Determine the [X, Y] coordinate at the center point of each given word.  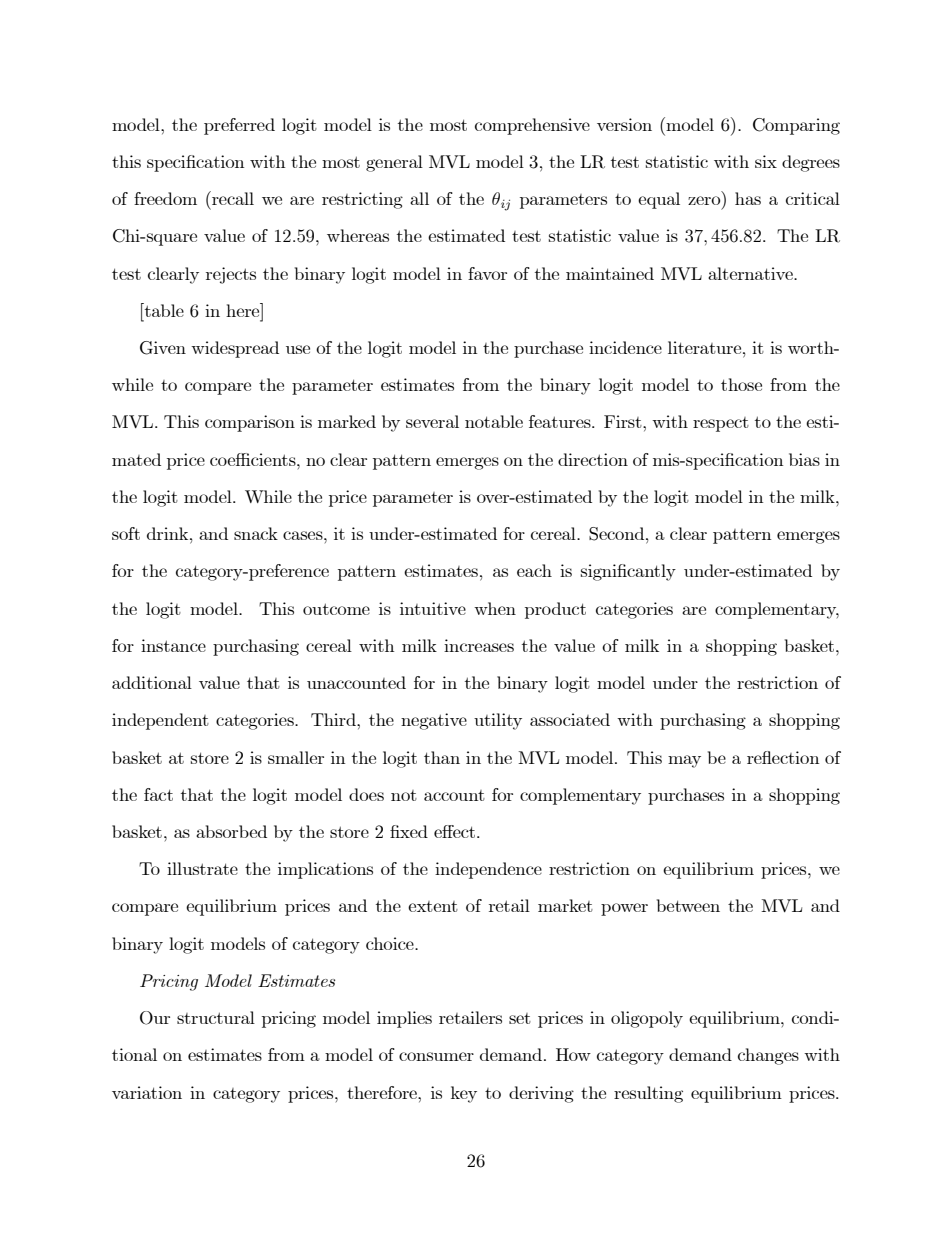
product [555, 610]
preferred [239, 126]
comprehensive [532, 126]
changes [768, 1056]
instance [173, 645]
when [495, 608]
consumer [436, 1056]
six [766, 161]
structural [216, 1017]
